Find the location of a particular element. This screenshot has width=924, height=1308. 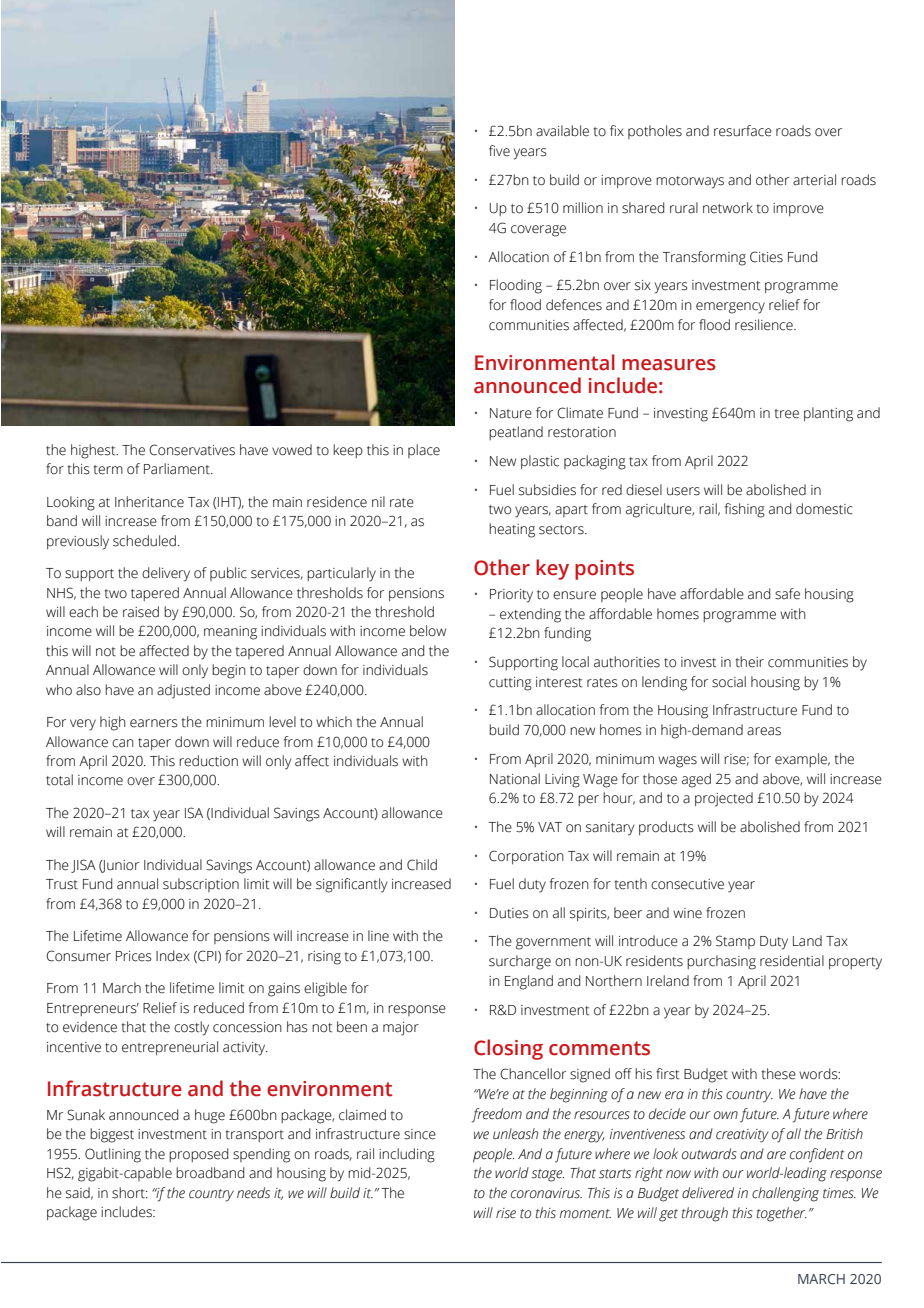

including is located at coordinates (407, 1155).
